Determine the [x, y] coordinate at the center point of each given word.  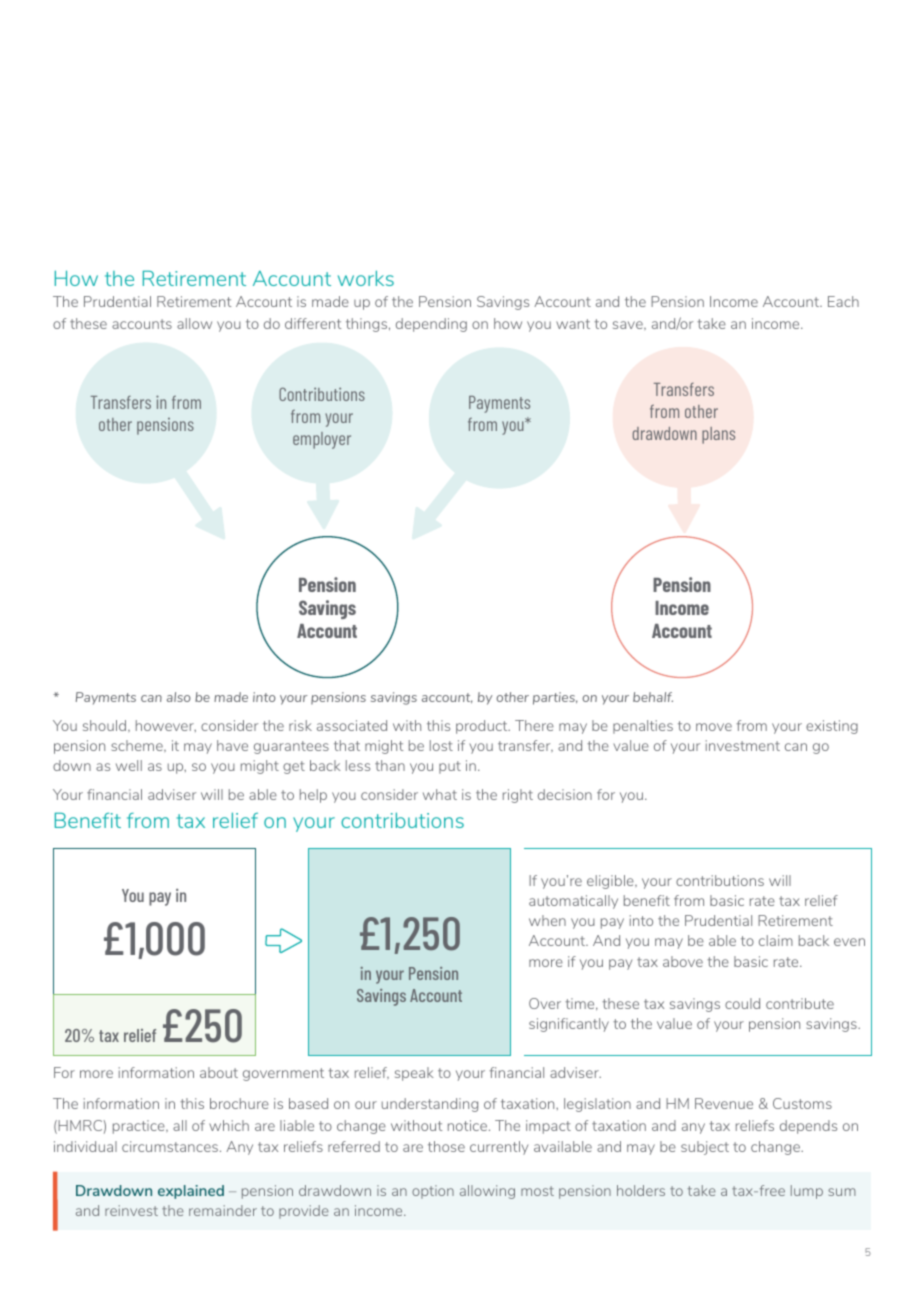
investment [743, 745]
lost [441, 745]
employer [322, 440]
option [433, 1192]
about [219, 1072]
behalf [653, 697]
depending [431, 325]
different [313, 323]
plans [718, 435]
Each [843, 301]
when [547, 920]
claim [776, 940]
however [166, 726]
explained [191, 1192]
